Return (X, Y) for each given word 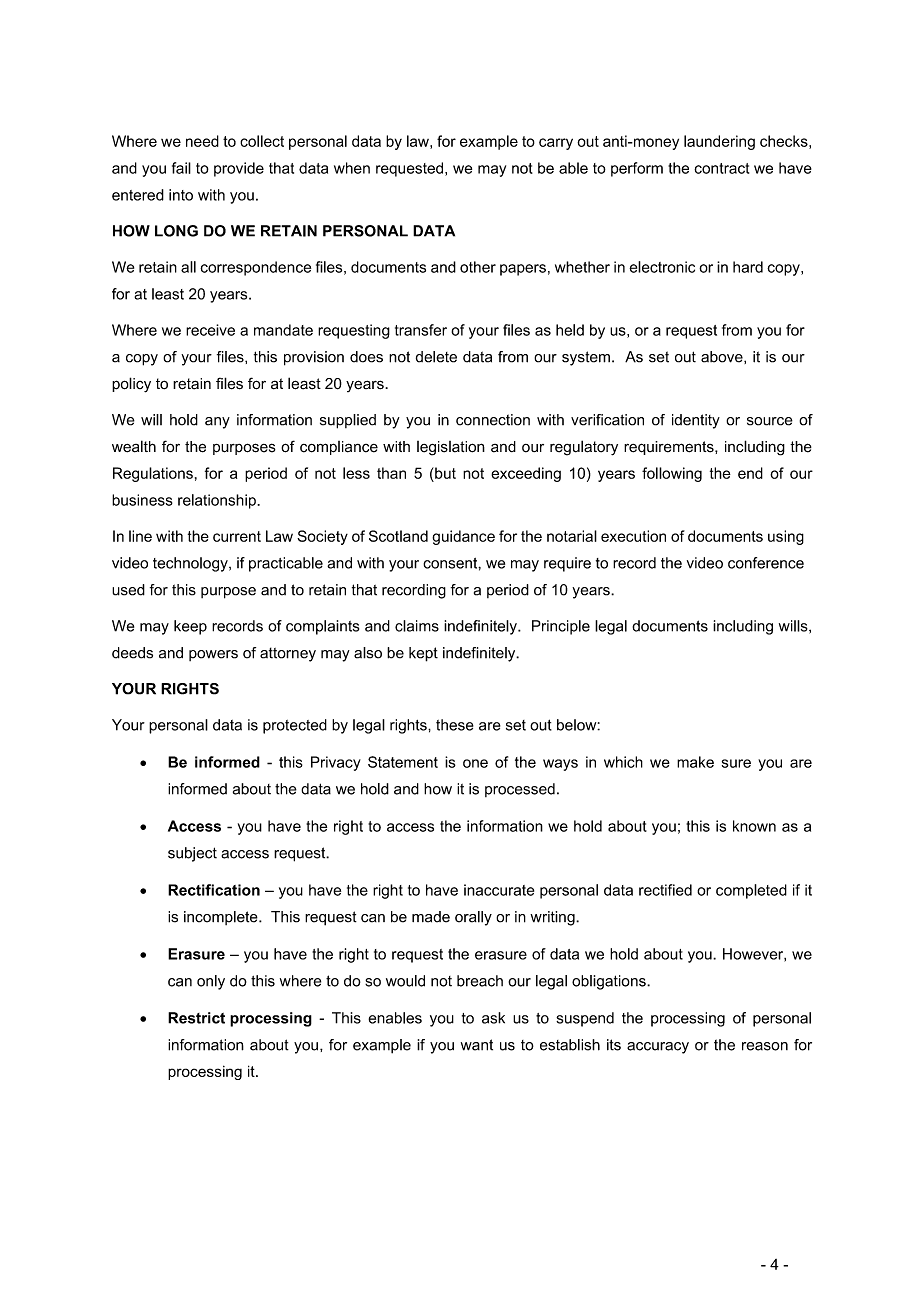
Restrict (196, 1018)
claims (417, 626)
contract (721, 168)
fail (181, 168)
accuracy (658, 1048)
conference (766, 563)
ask (493, 1018)
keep (190, 627)
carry (556, 144)
